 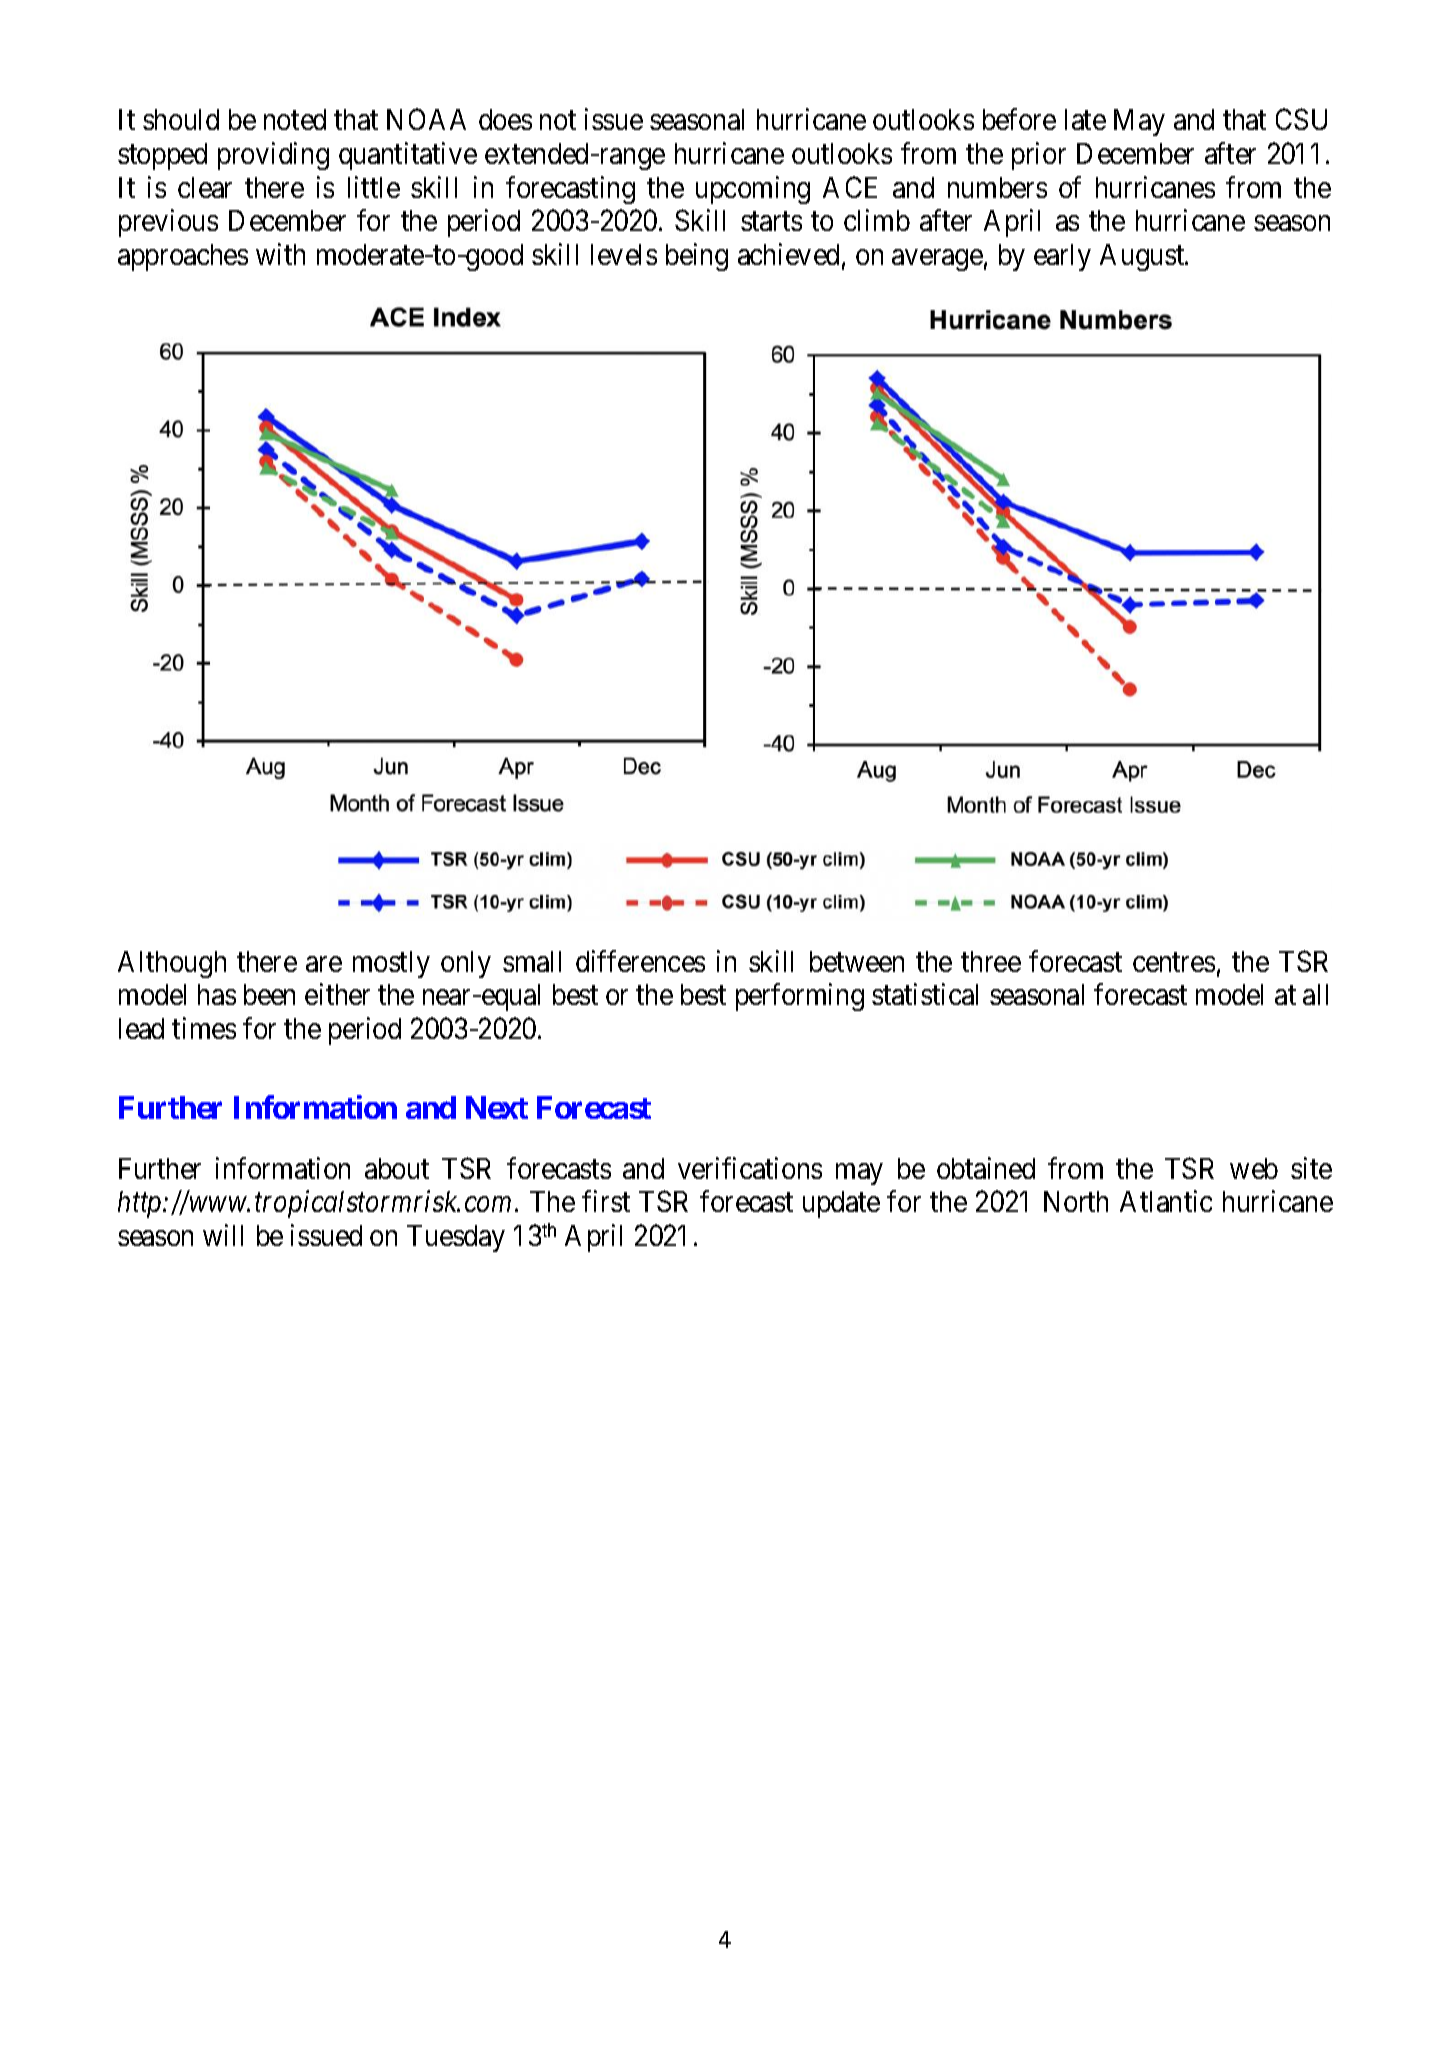 I want to click on providing, so click(x=273, y=156).
